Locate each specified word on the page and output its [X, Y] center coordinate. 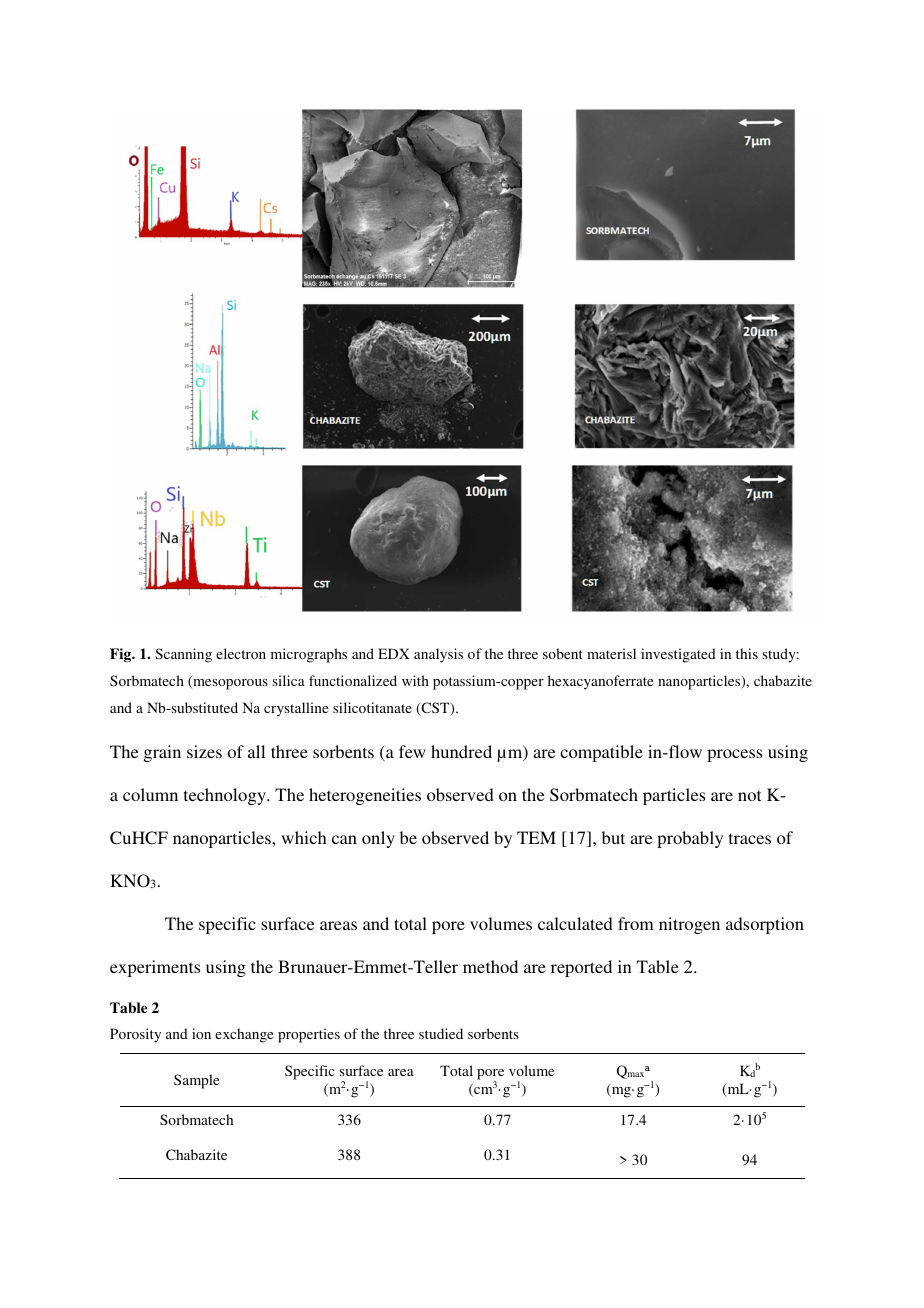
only [378, 839]
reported [581, 968]
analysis [438, 655]
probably [690, 839]
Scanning [183, 655]
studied [441, 1033]
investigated [678, 655]
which [304, 837]
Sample [196, 1081]
